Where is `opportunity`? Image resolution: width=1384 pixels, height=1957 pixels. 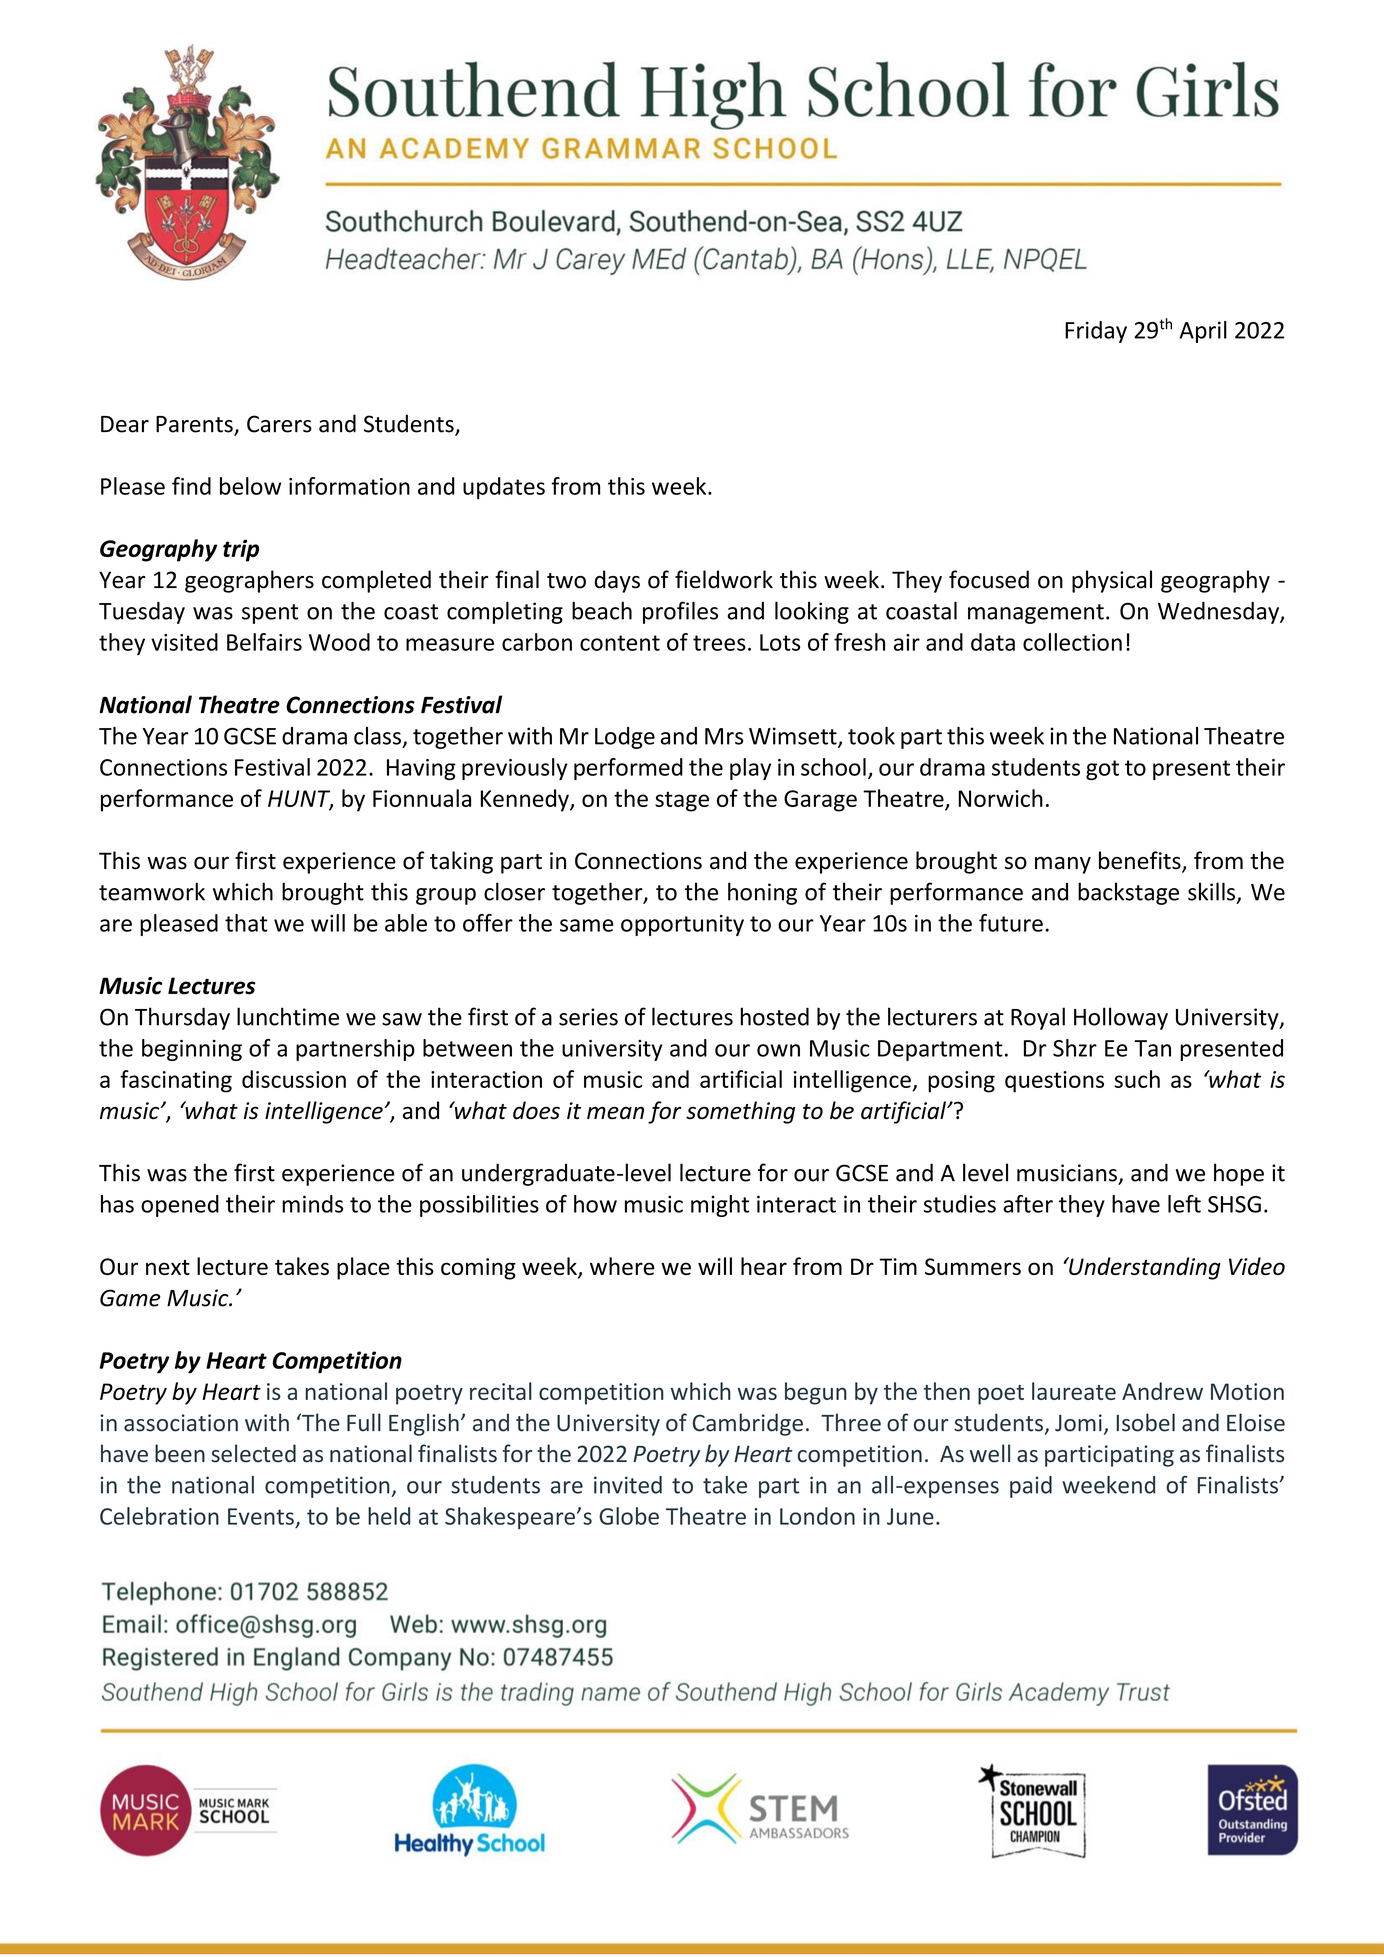 opportunity is located at coordinates (682, 925).
